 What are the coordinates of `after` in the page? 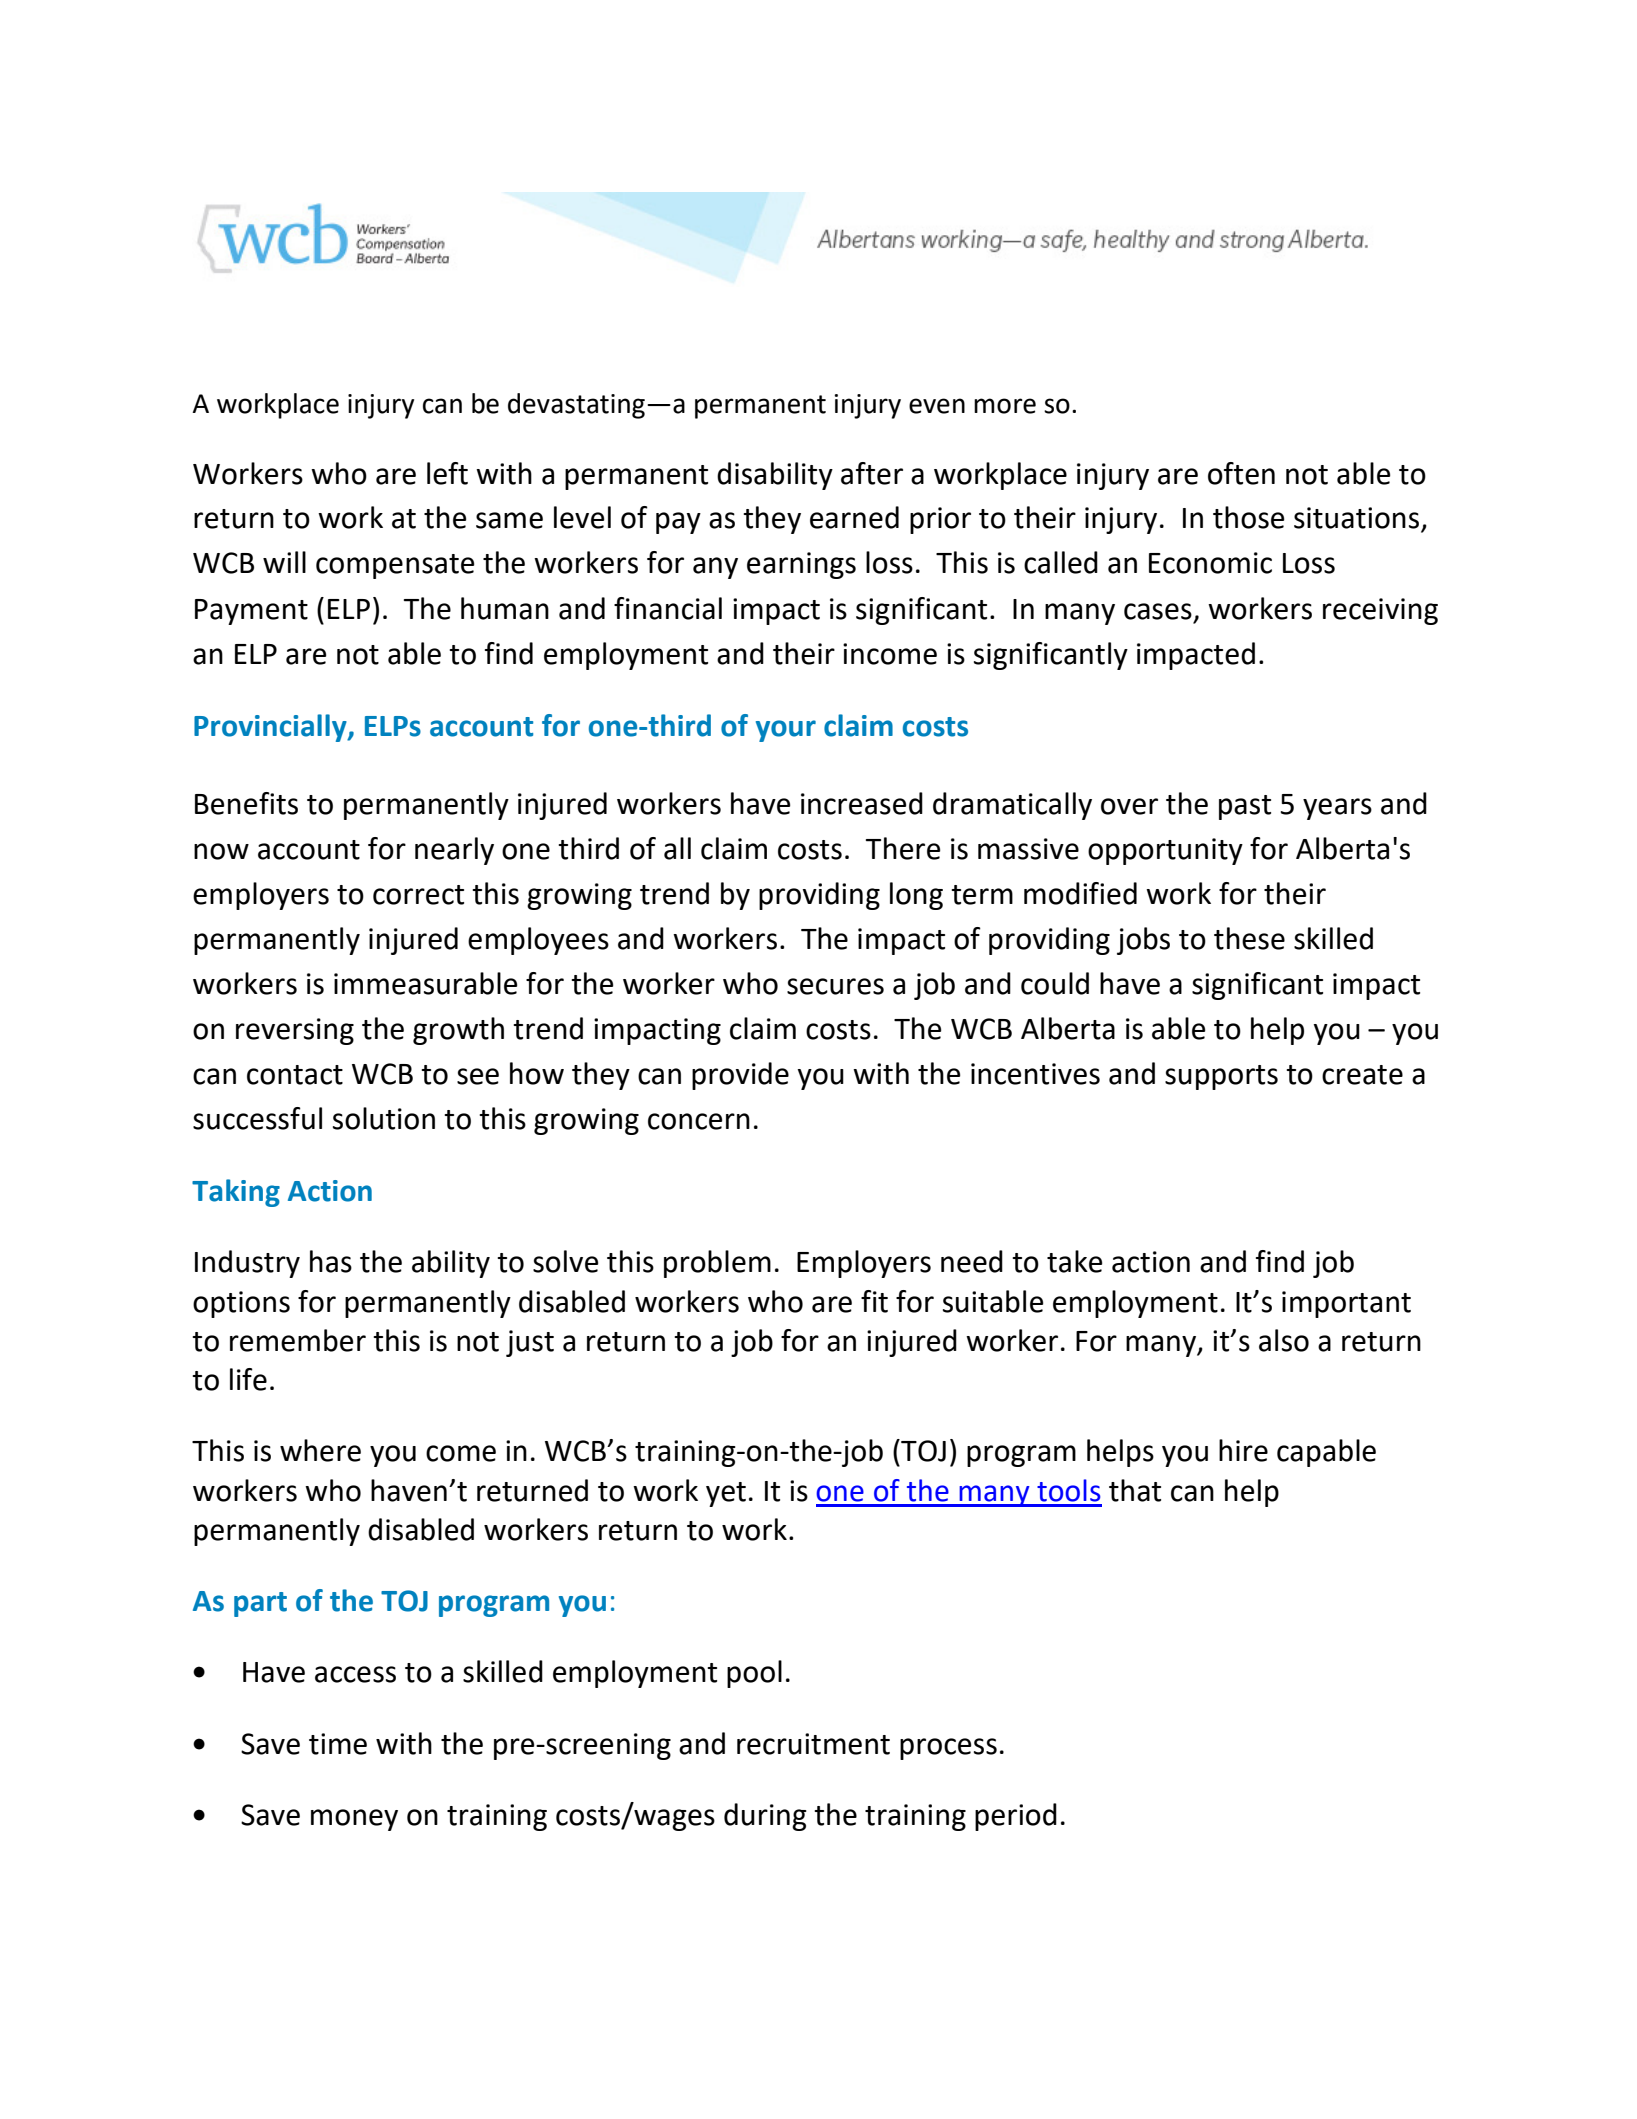 It's located at (872, 473).
